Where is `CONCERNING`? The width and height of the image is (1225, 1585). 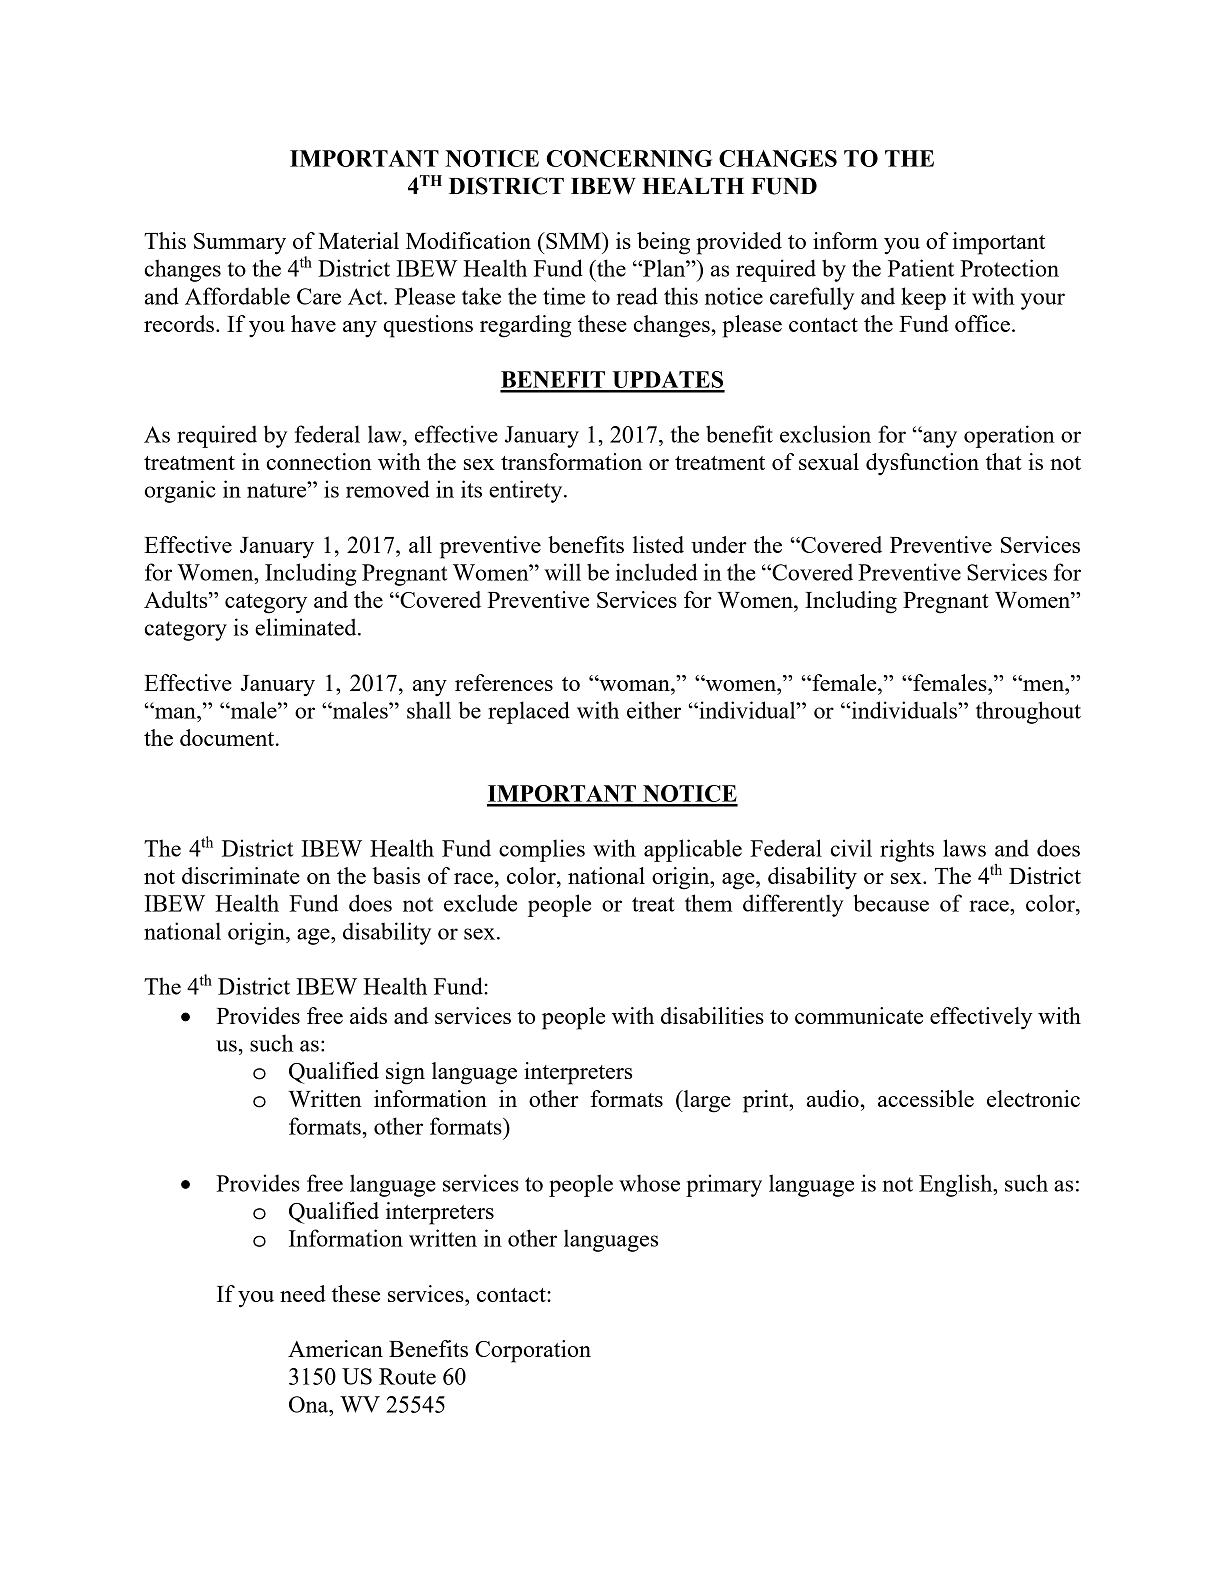
CONCERNING is located at coordinates (629, 158).
